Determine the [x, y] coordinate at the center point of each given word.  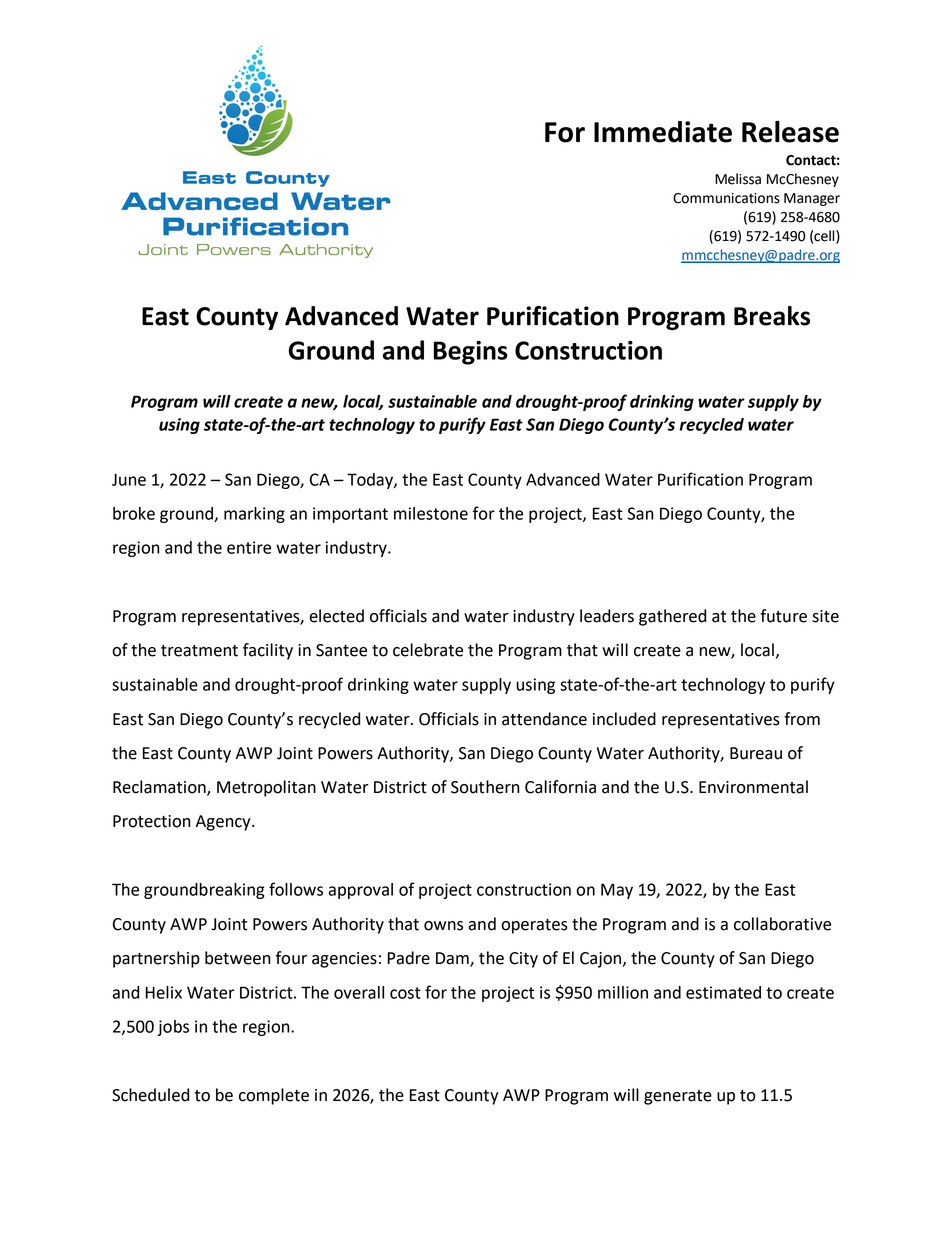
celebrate [428, 650]
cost [405, 993]
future [783, 616]
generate [678, 1097]
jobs [173, 1028]
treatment [199, 651]
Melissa [738, 179]
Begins [471, 353]
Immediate [663, 132]
